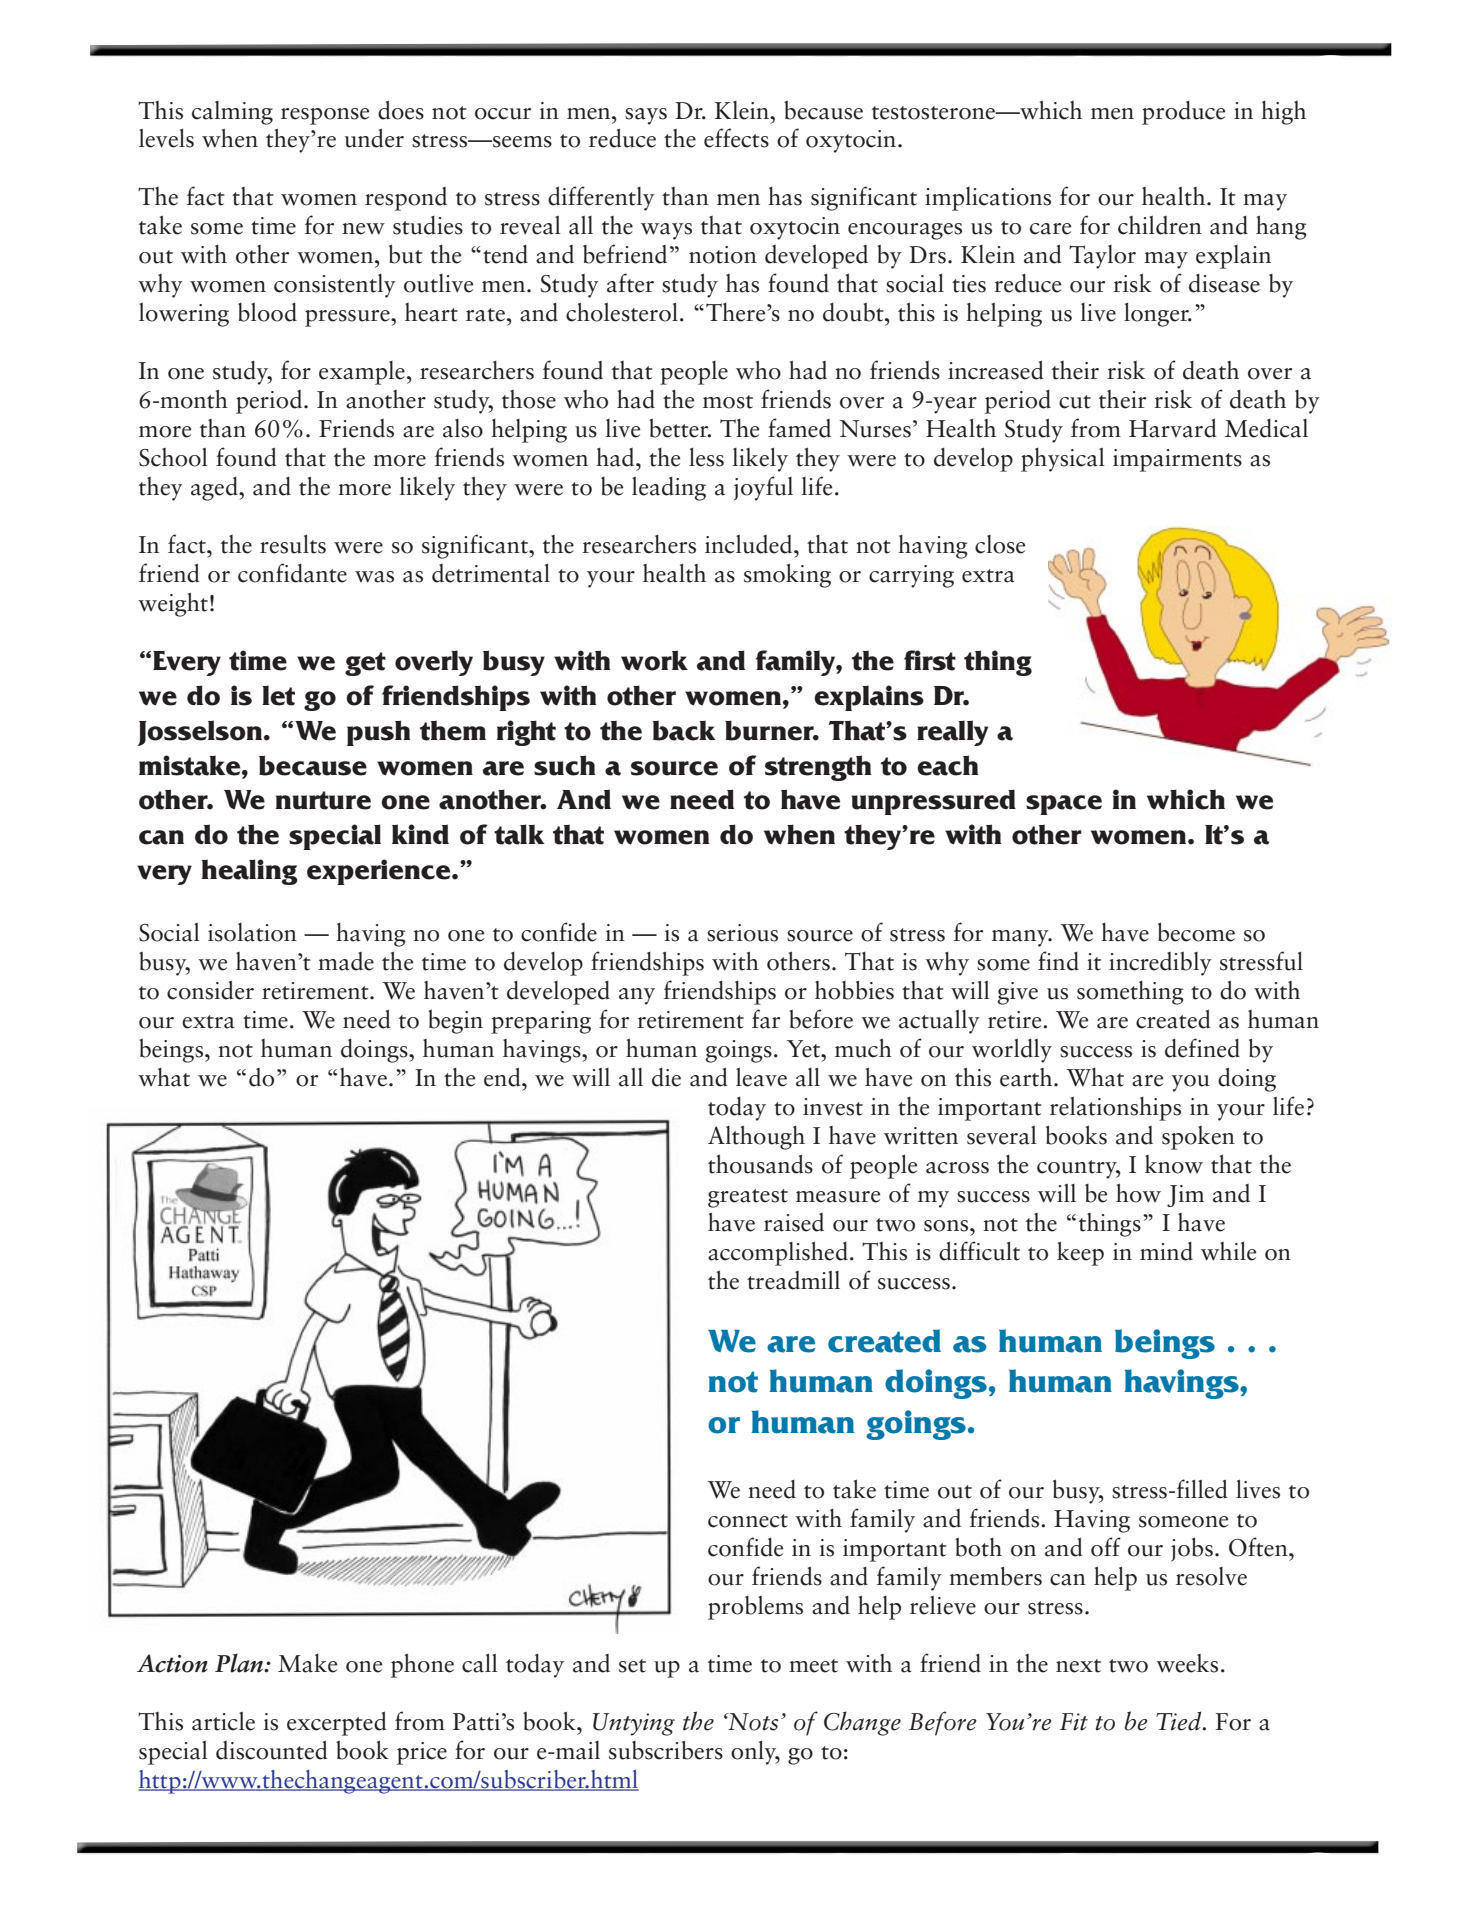 The image size is (1476, 1910). Describe the element at coordinates (337, 1723) in the screenshot. I see `excerpted` at that location.
